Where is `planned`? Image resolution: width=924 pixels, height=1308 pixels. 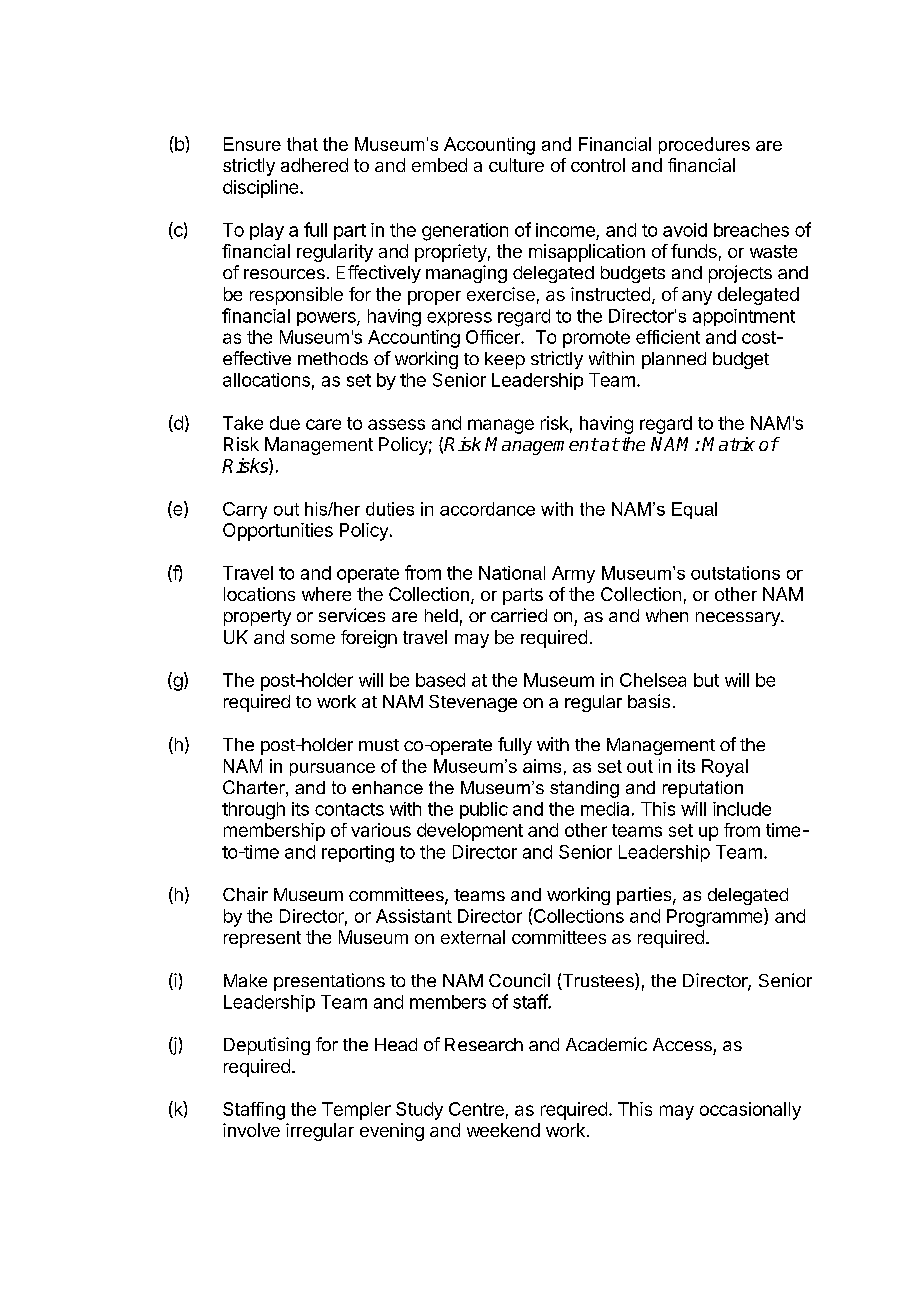
planned is located at coordinates (674, 360).
